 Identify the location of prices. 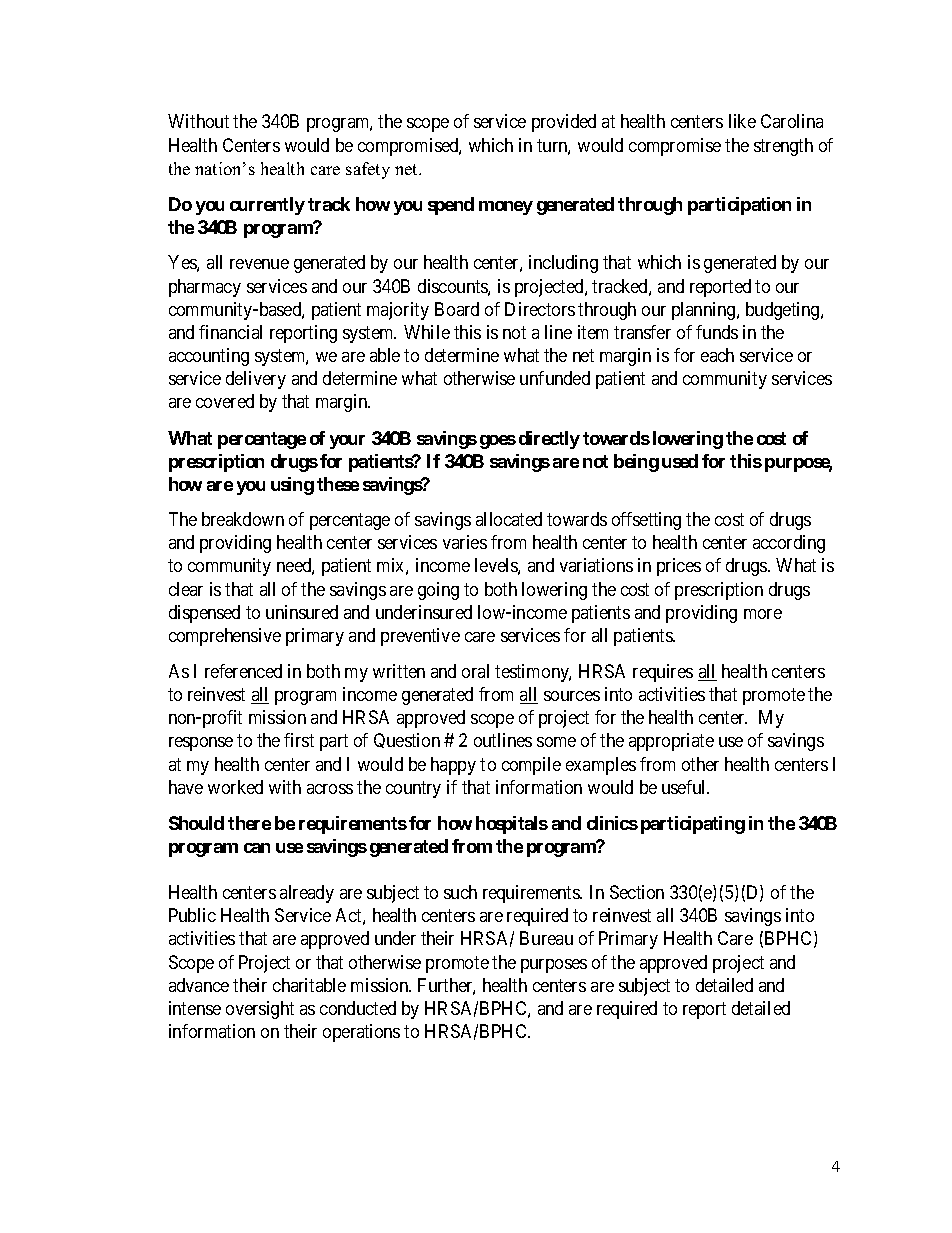
(679, 567).
